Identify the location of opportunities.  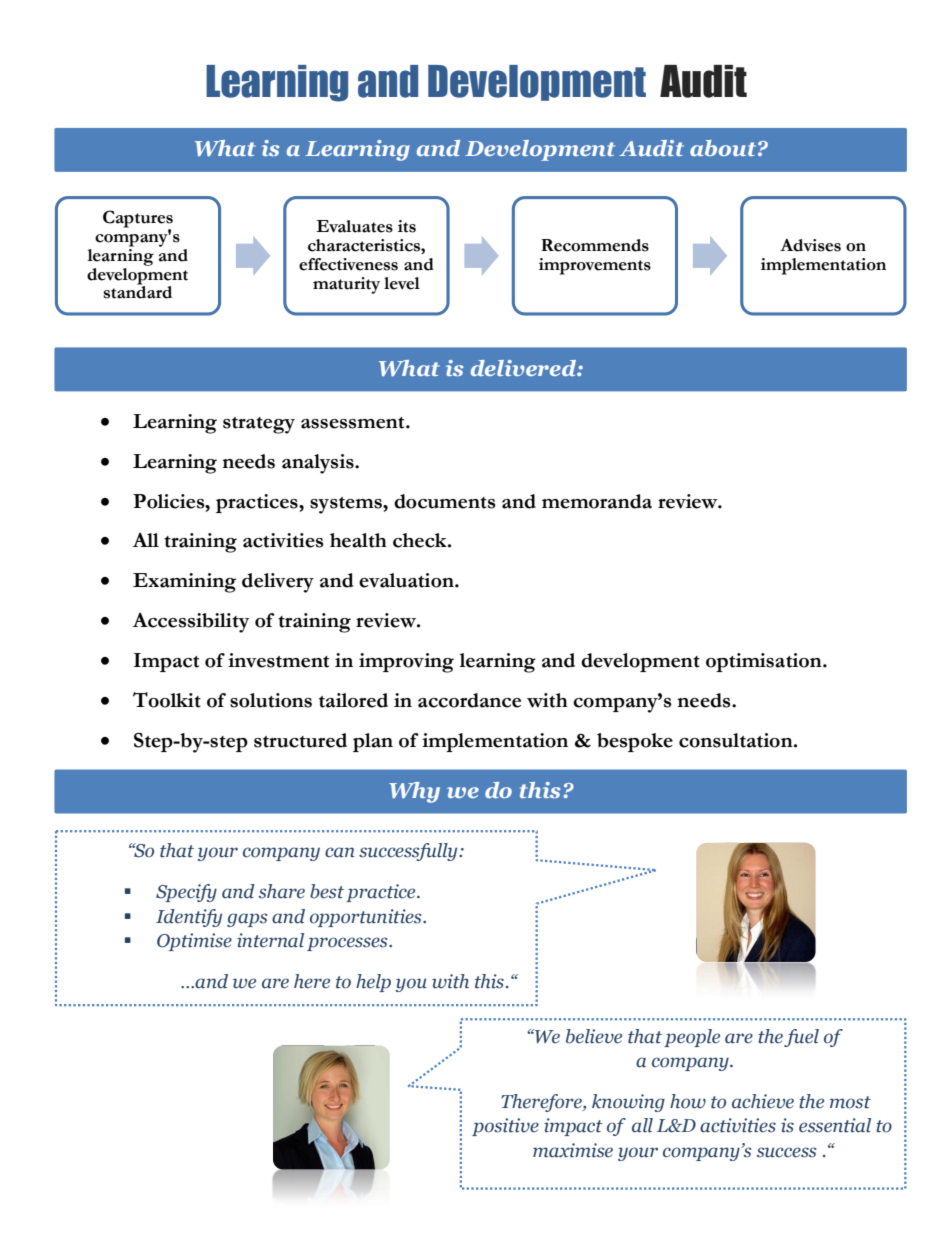
(367, 918).
